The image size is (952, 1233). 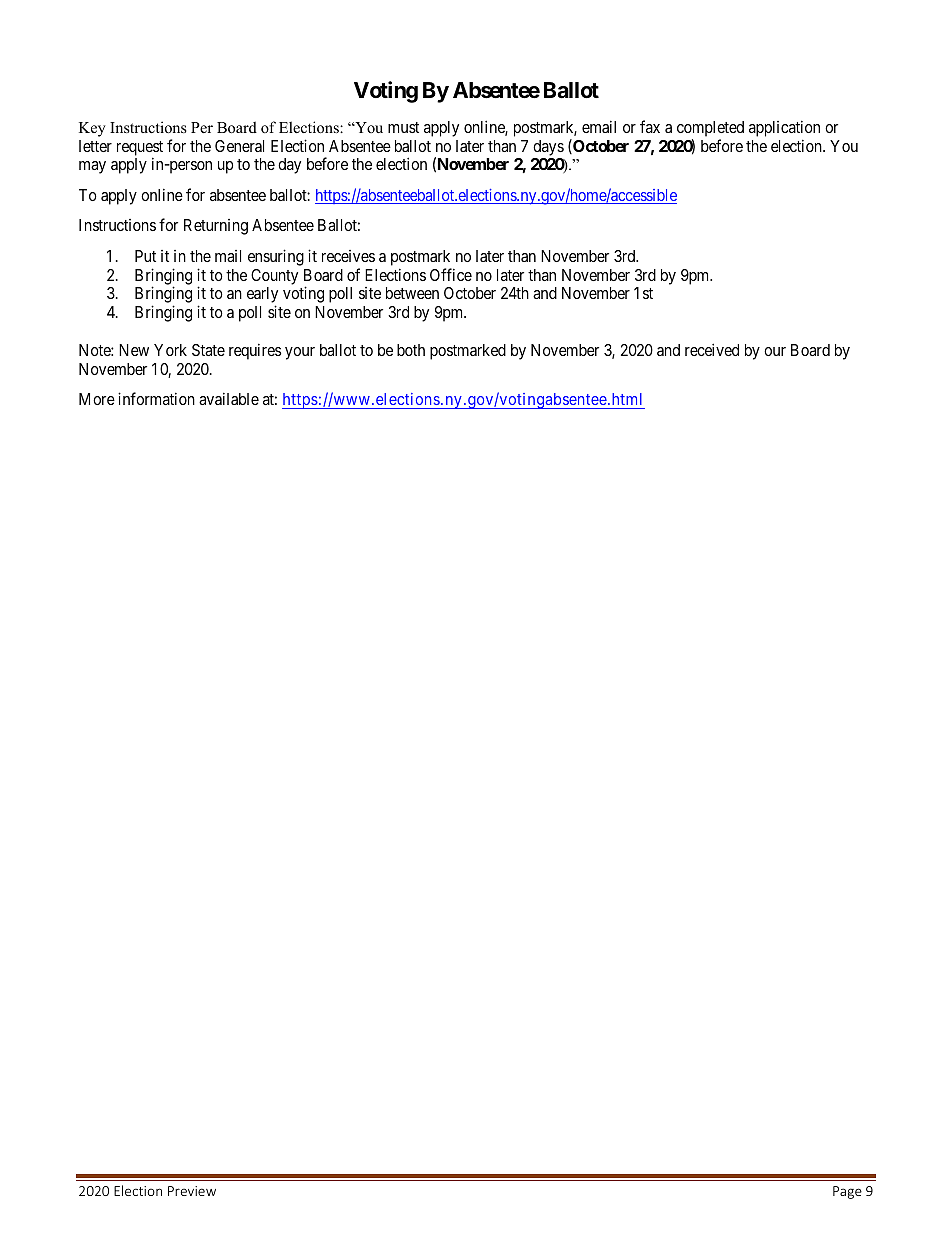 What do you see at coordinates (847, 1192) in the screenshot?
I see `Page` at bounding box center [847, 1192].
